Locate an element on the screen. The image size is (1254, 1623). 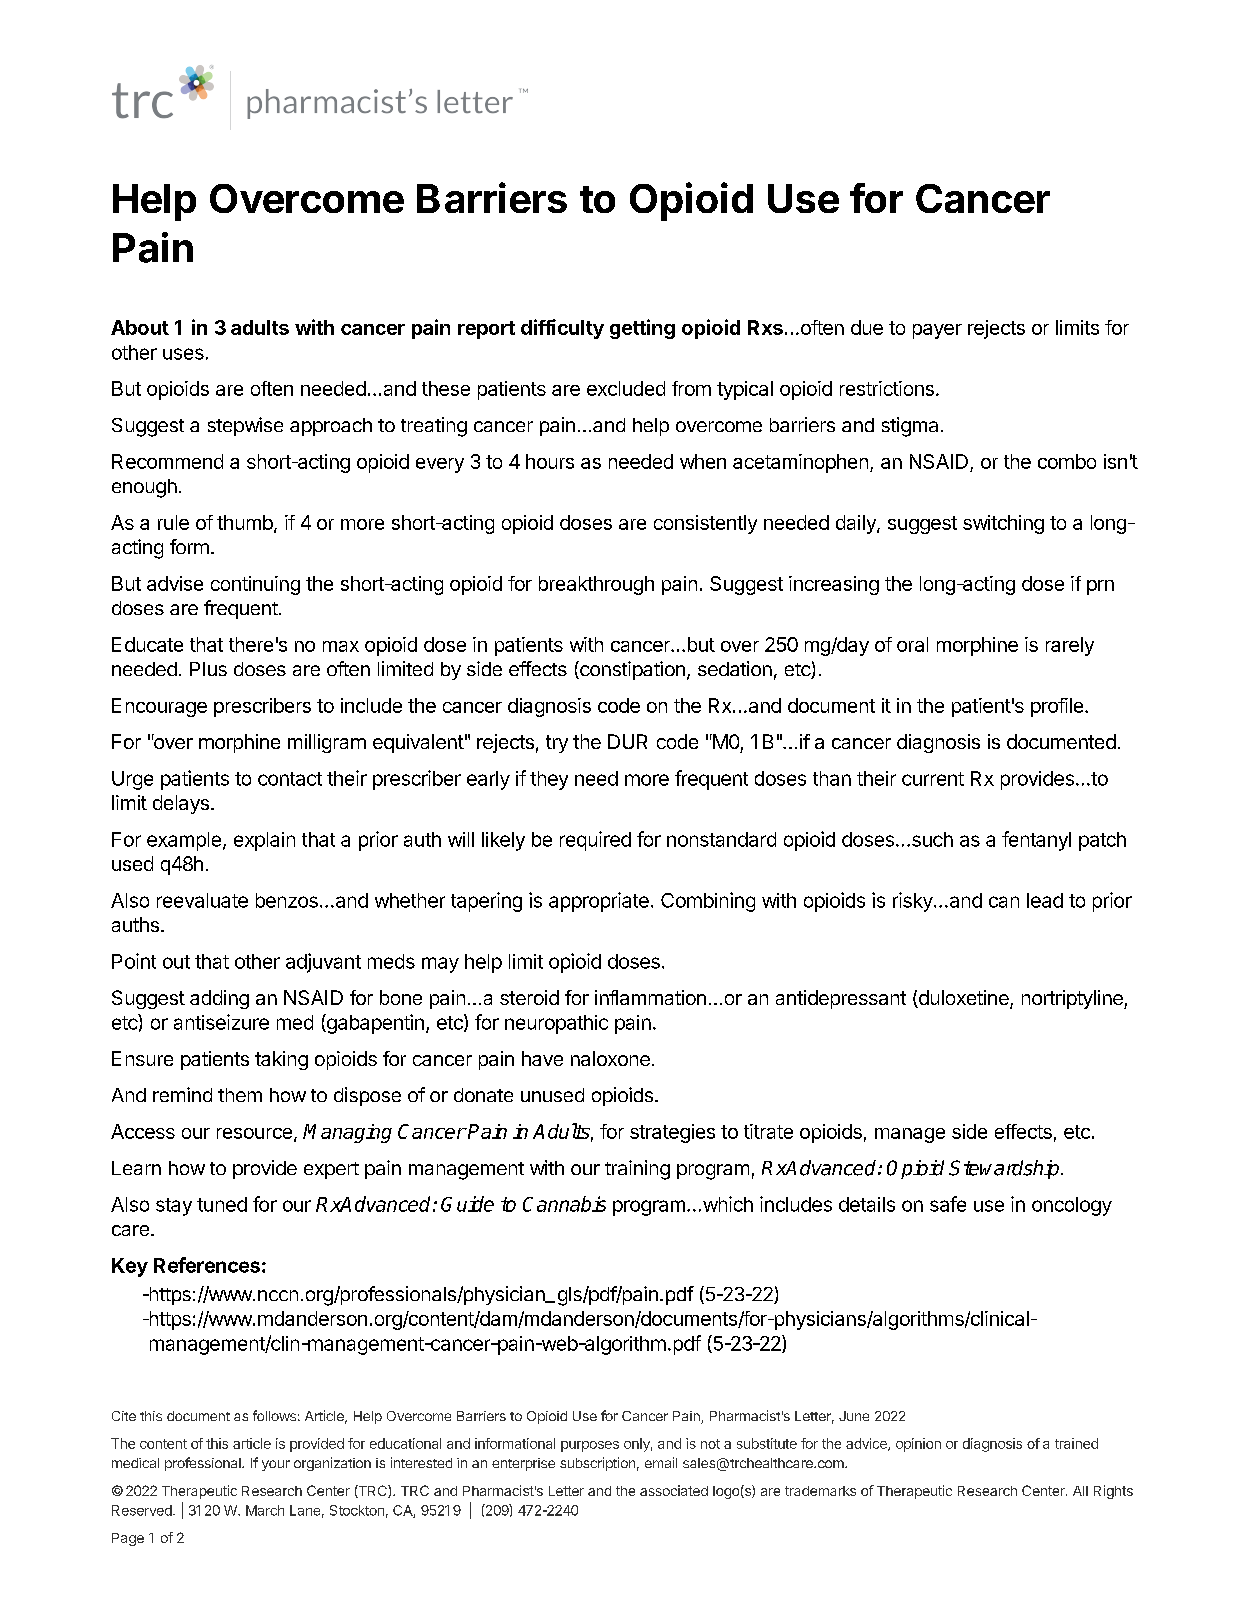
March is located at coordinates (265, 1510).
